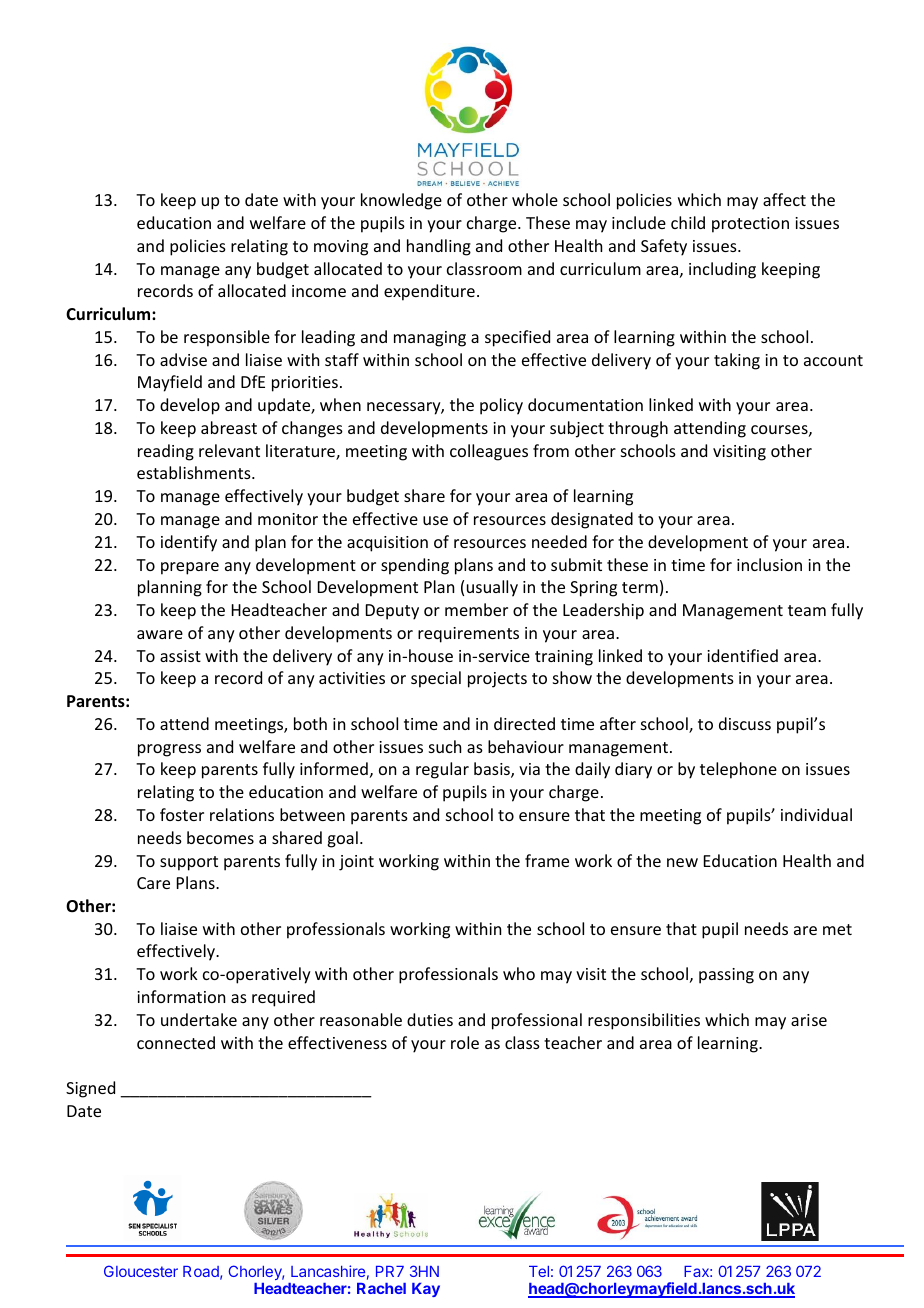 Image resolution: width=924 pixels, height=1308 pixels. I want to click on reading, so click(166, 452).
